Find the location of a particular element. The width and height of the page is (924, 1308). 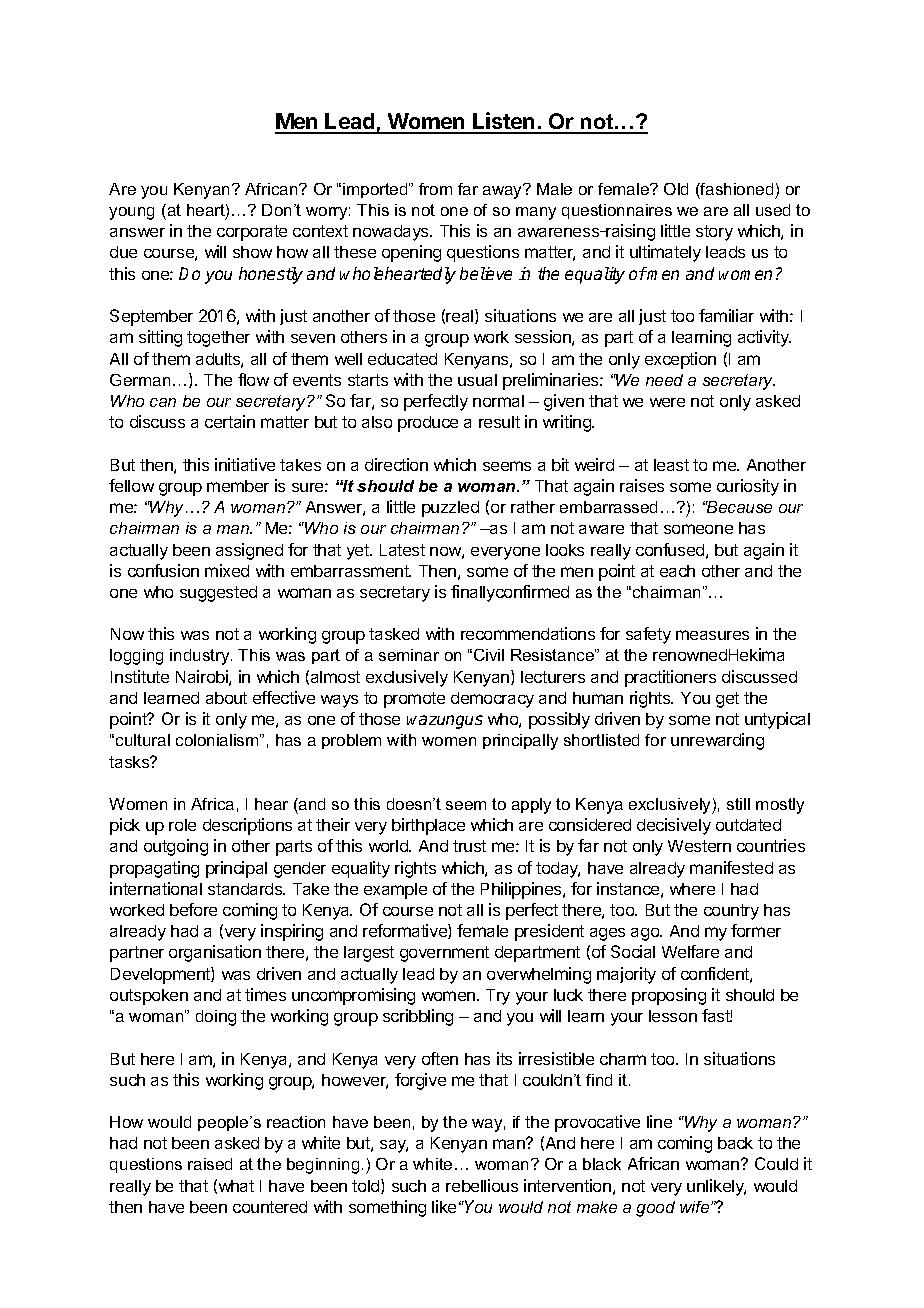

together is located at coordinates (218, 339).
